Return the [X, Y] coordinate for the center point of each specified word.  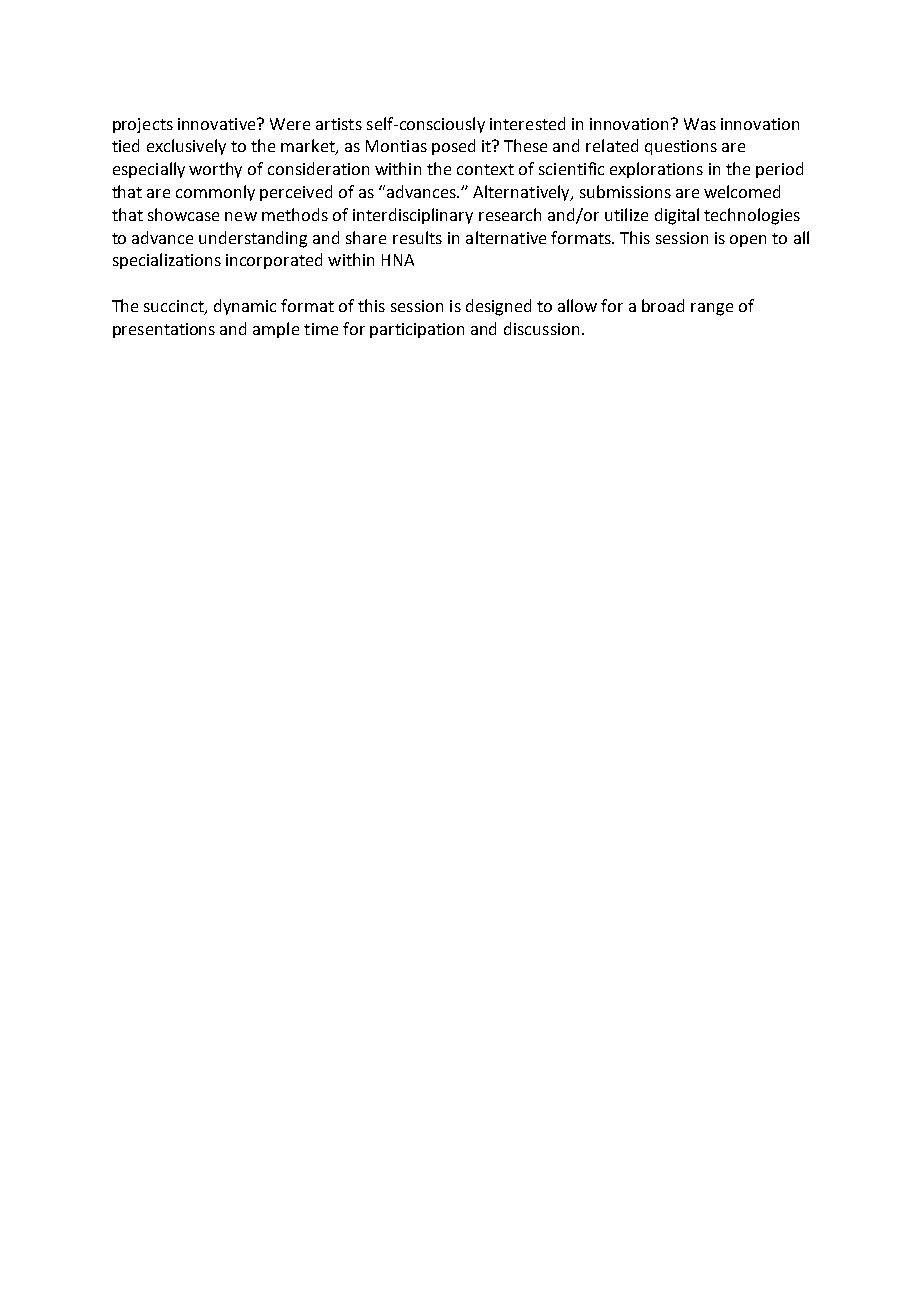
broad [663, 305]
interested [527, 123]
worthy [215, 170]
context [485, 169]
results [417, 237]
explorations [656, 170]
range [712, 309]
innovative [218, 124]
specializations [167, 261]
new [241, 216]
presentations [164, 330]
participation [417, 330]
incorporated [274, 261]
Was [700, 124]
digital [677, 216]
